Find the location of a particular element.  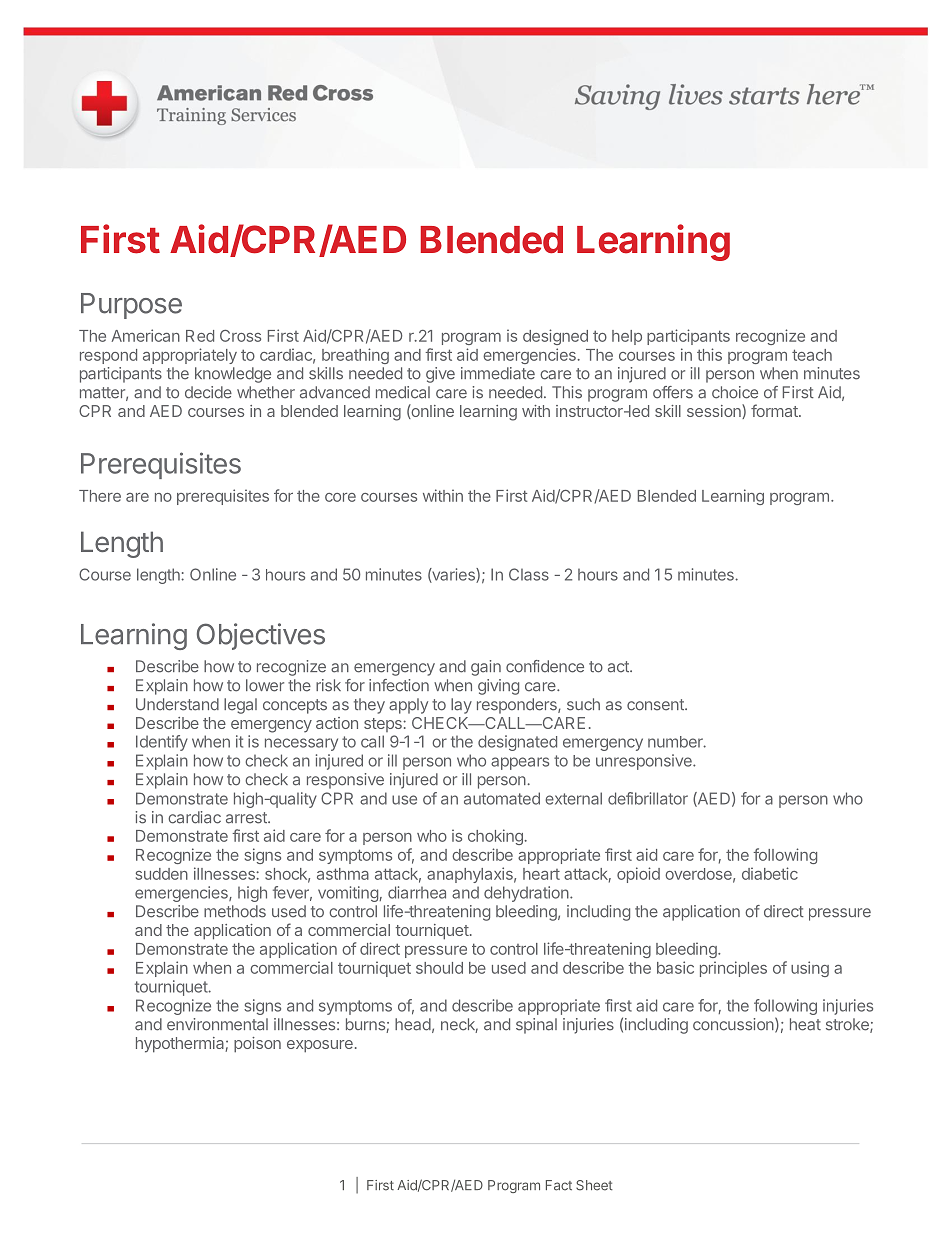

teach is located at coordinates (812, 355).
